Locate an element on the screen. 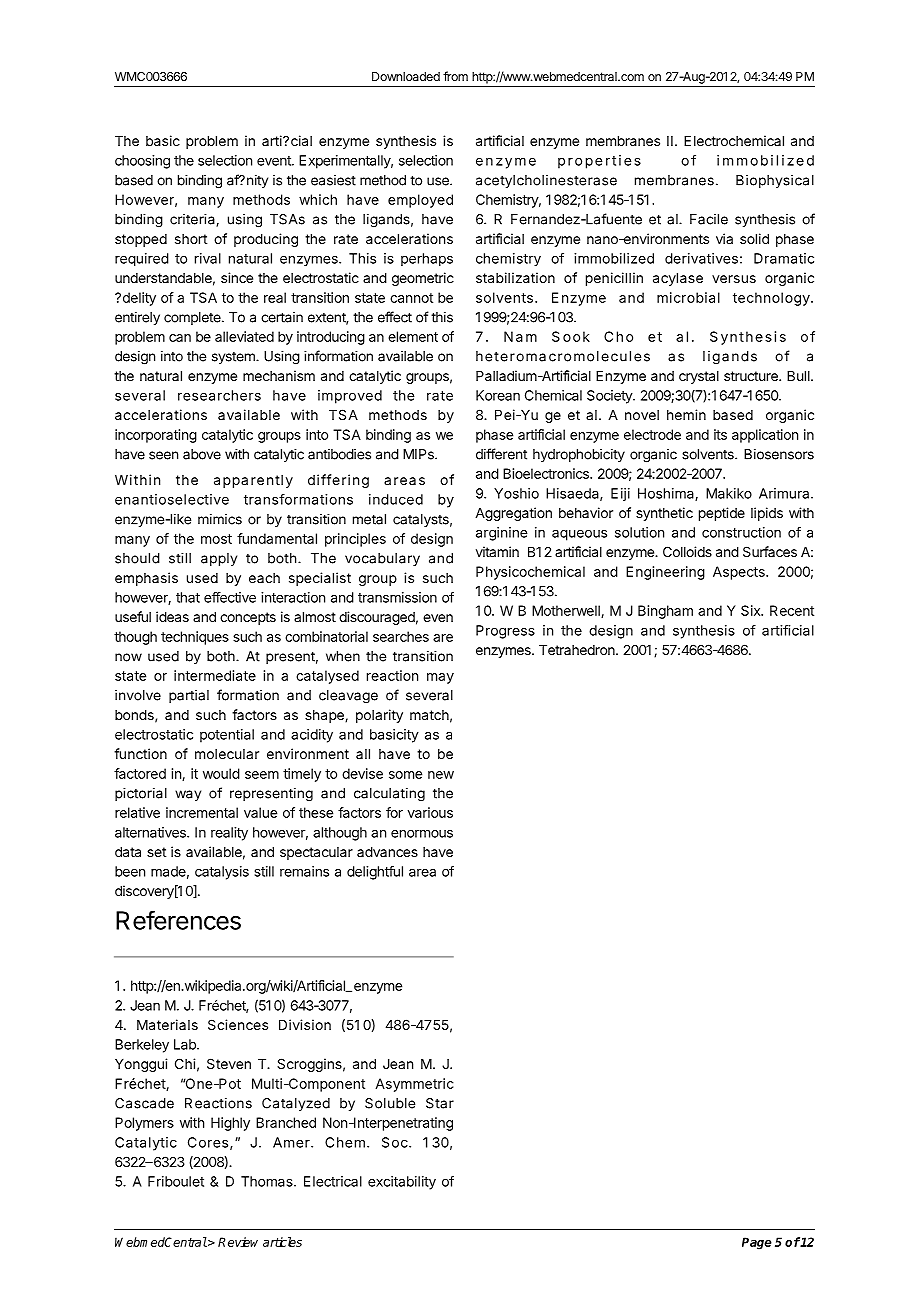 The image size is (924, 1308). vitamin is located at coordinates (497, 551).
